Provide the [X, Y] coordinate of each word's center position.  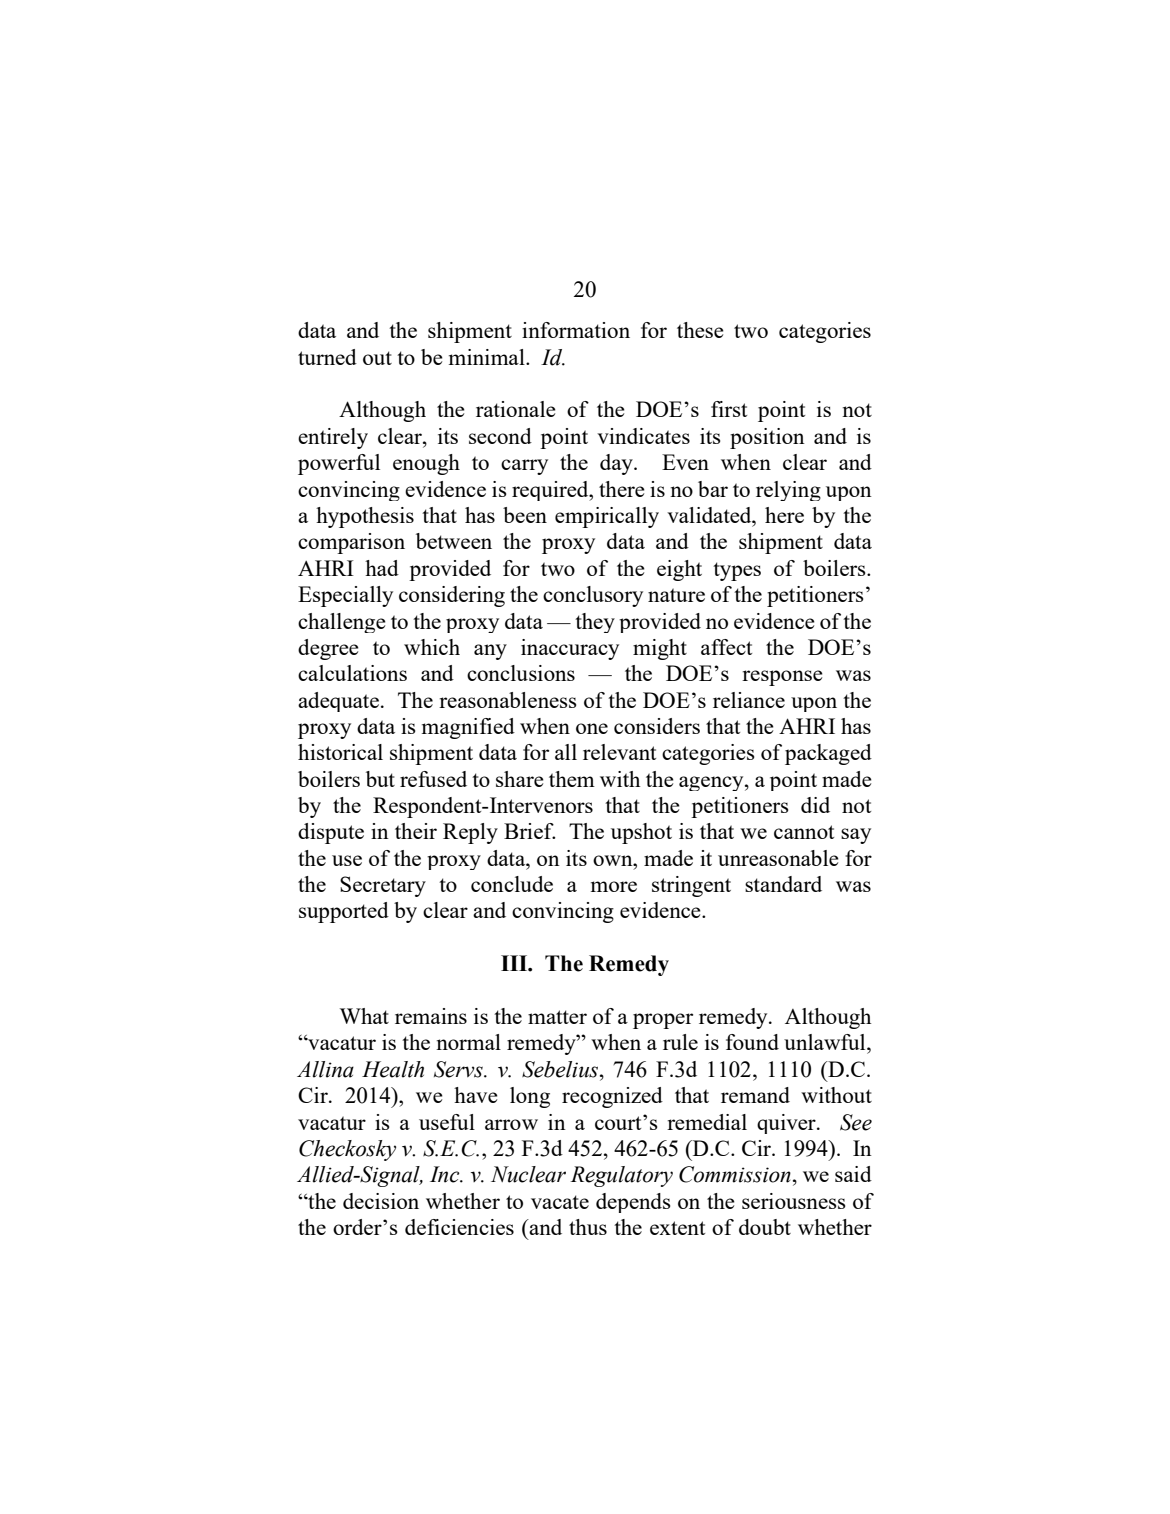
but [380, 779]
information [576, 330]
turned [327, 357]
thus [588, 1227]
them [572, 779]
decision [381, 1201]
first [729, 409]
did [815, 805]
